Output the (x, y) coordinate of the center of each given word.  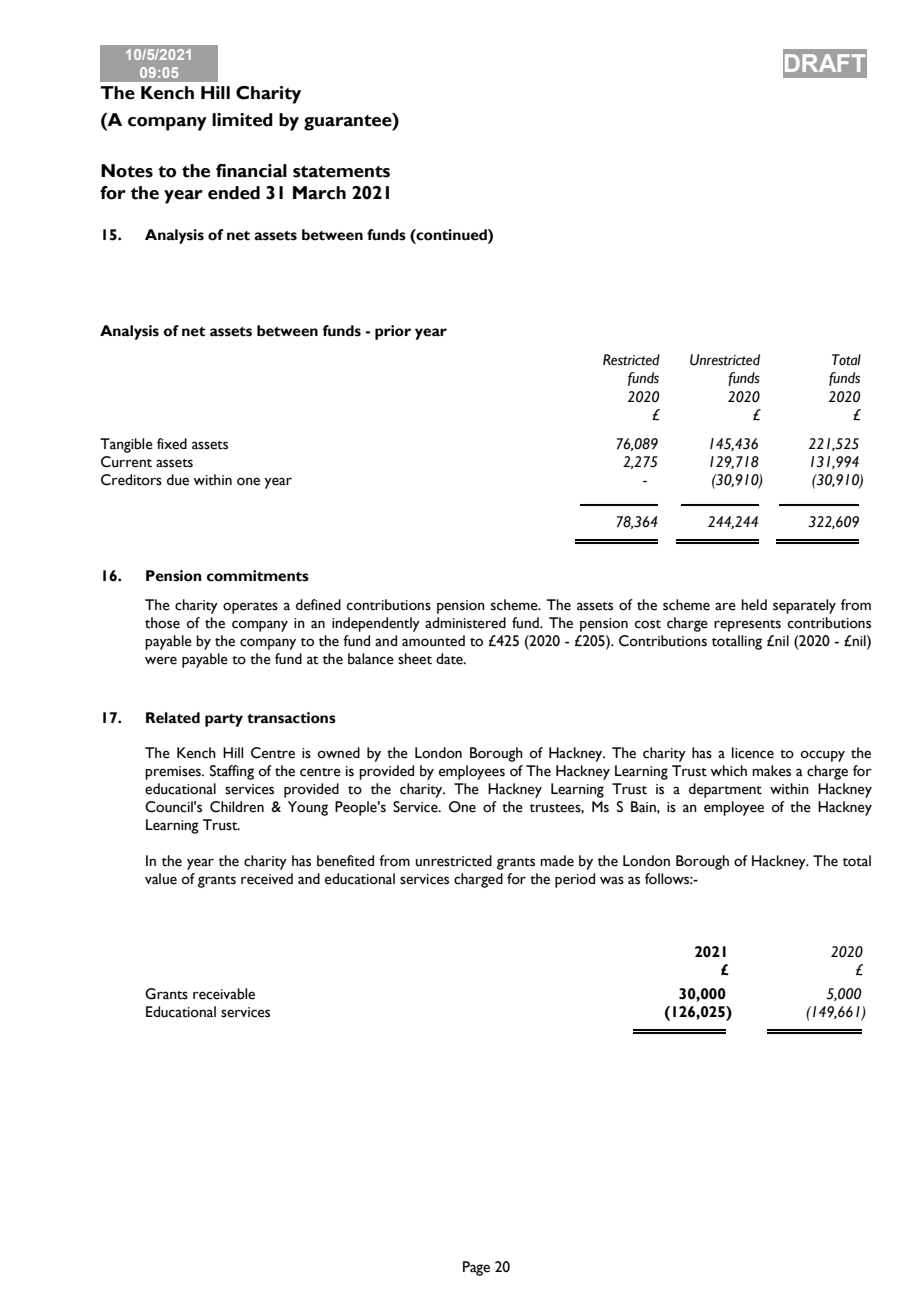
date (450, 659)
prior (393, 332)
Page (476, 1268)
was (612, 880)
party (224, 720)
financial (251, 171)
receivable (224, 994)
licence (753, 753)
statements (341, 172)
